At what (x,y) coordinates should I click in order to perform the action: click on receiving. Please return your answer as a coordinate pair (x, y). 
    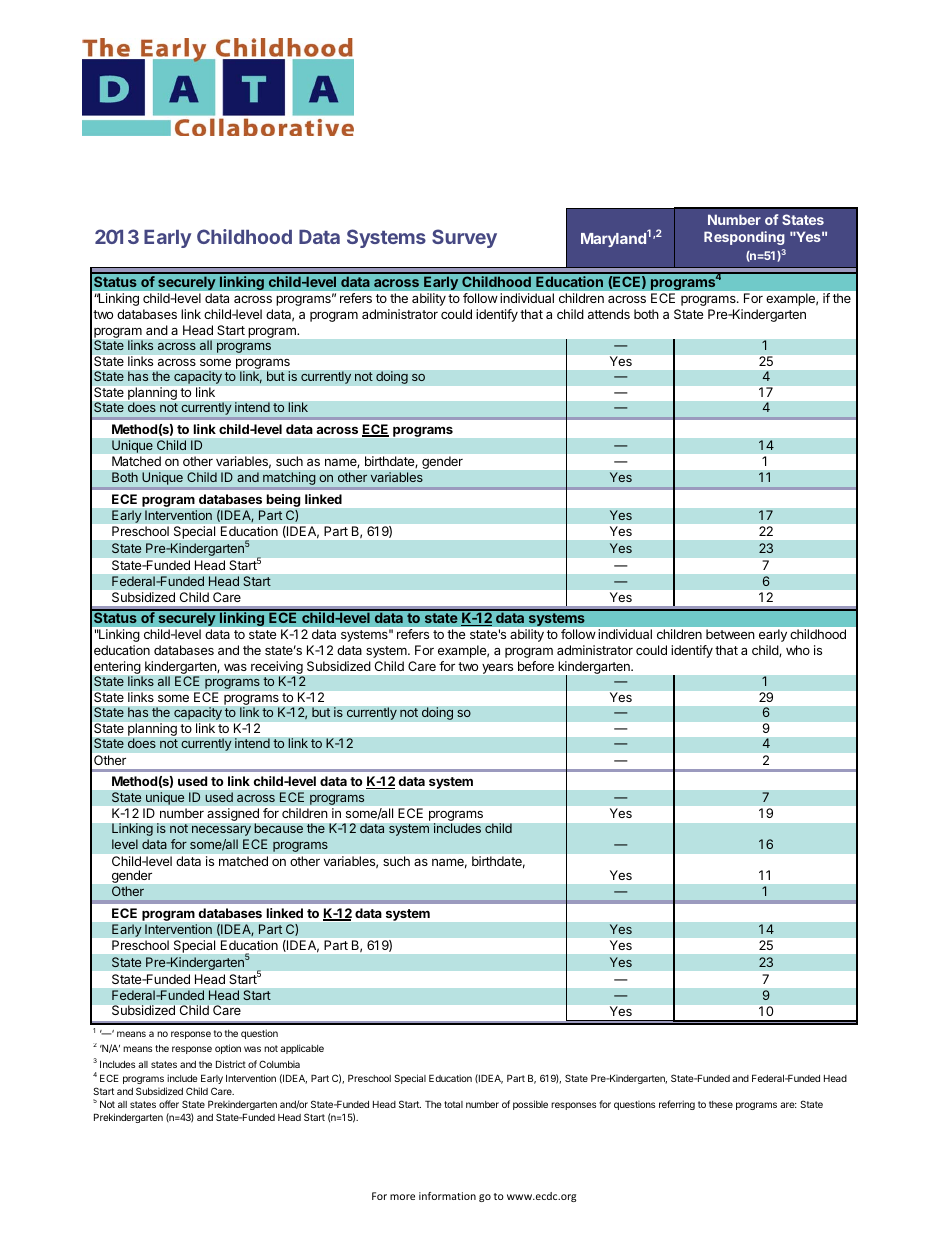
    Looking at the image, I should click on (277, 669).
